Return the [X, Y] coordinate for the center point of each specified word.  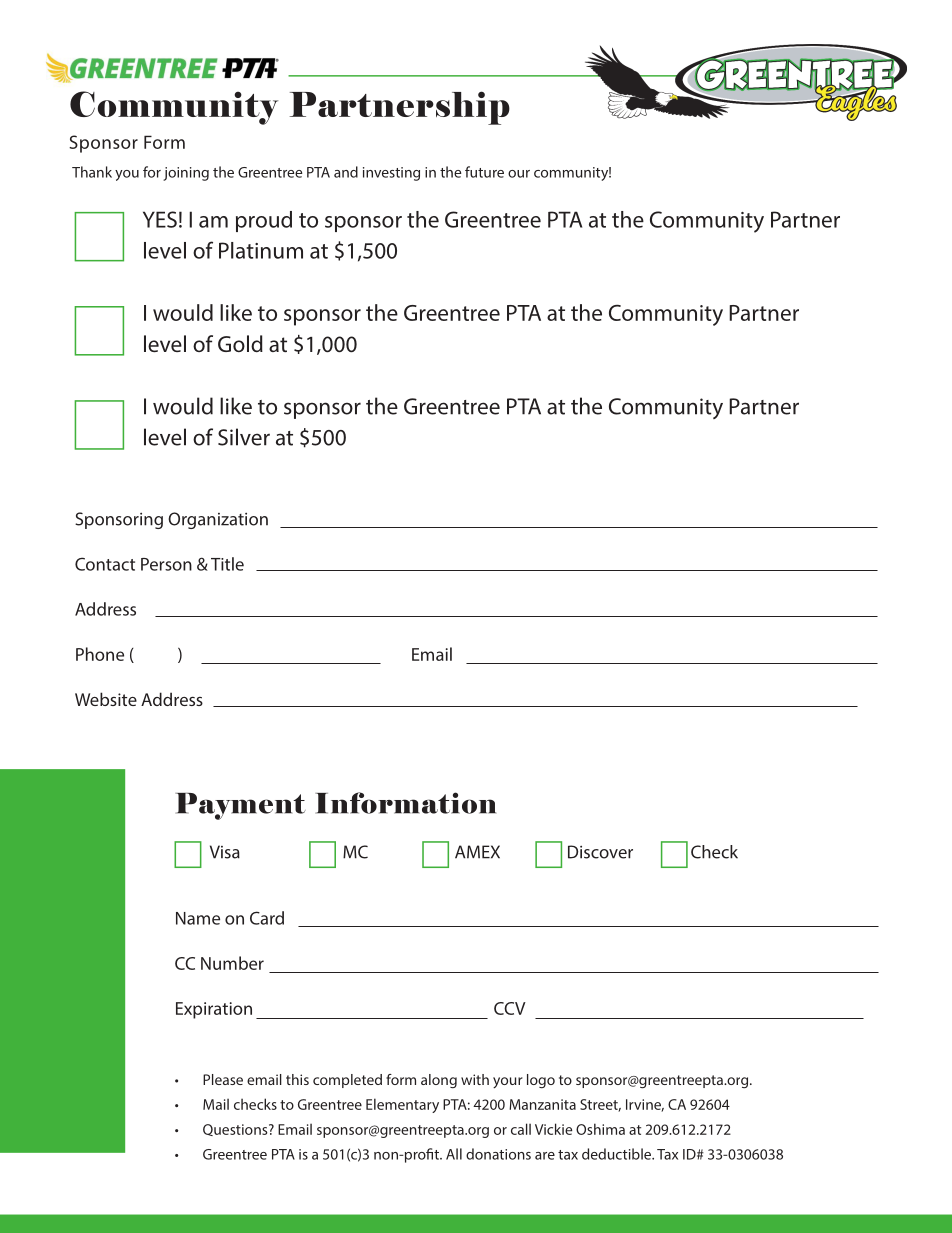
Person [166, 564]
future [484, 172]
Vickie [553, 1129]
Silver [244, 437]
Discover [600, 852]
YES [160, 219]
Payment [240, 806]
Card [267, 918]
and [346, 172]
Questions [236, 1130]
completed [347, 1081]
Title [227, 564]
